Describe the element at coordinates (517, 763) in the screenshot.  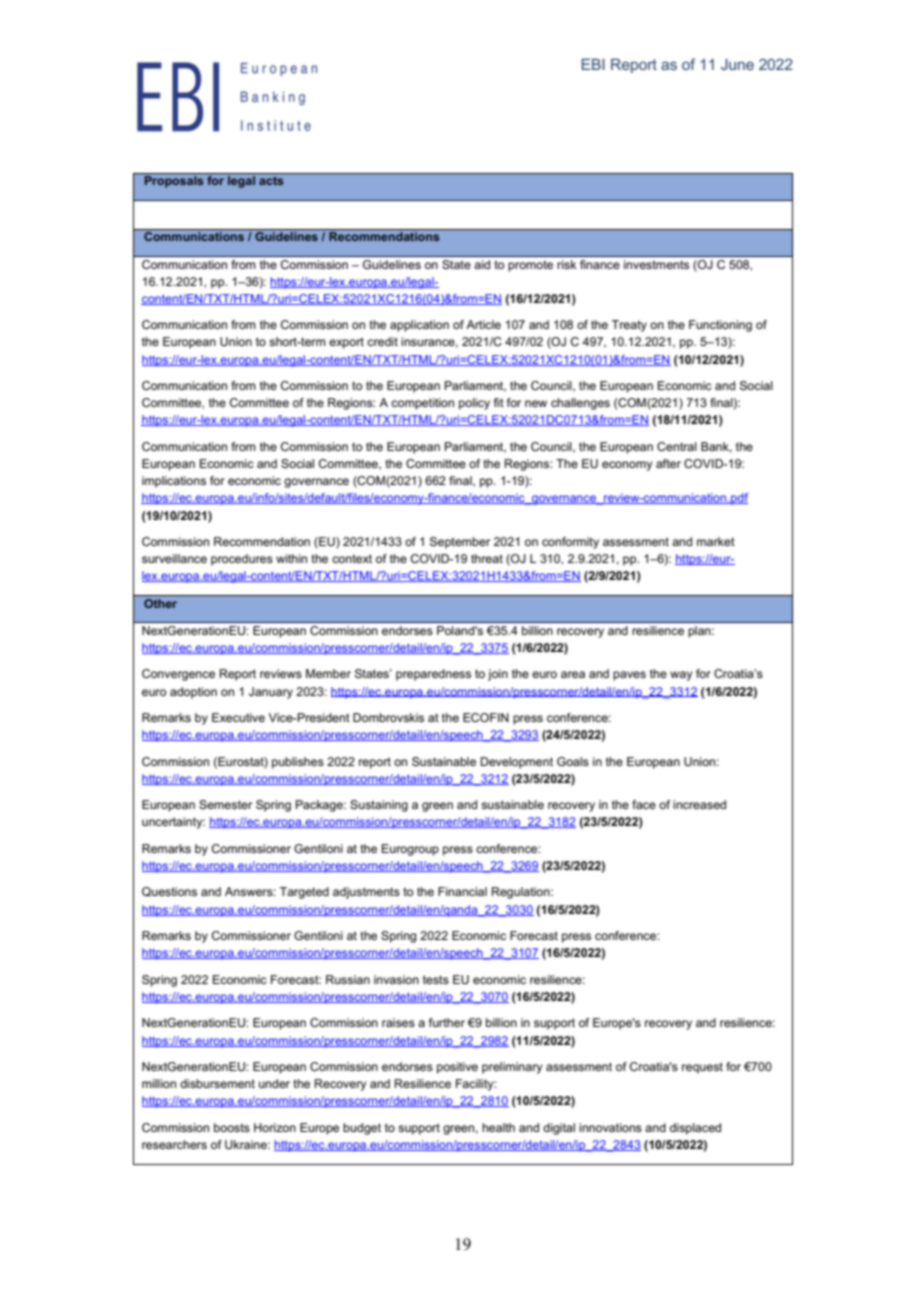
I see `Development` at that location.
